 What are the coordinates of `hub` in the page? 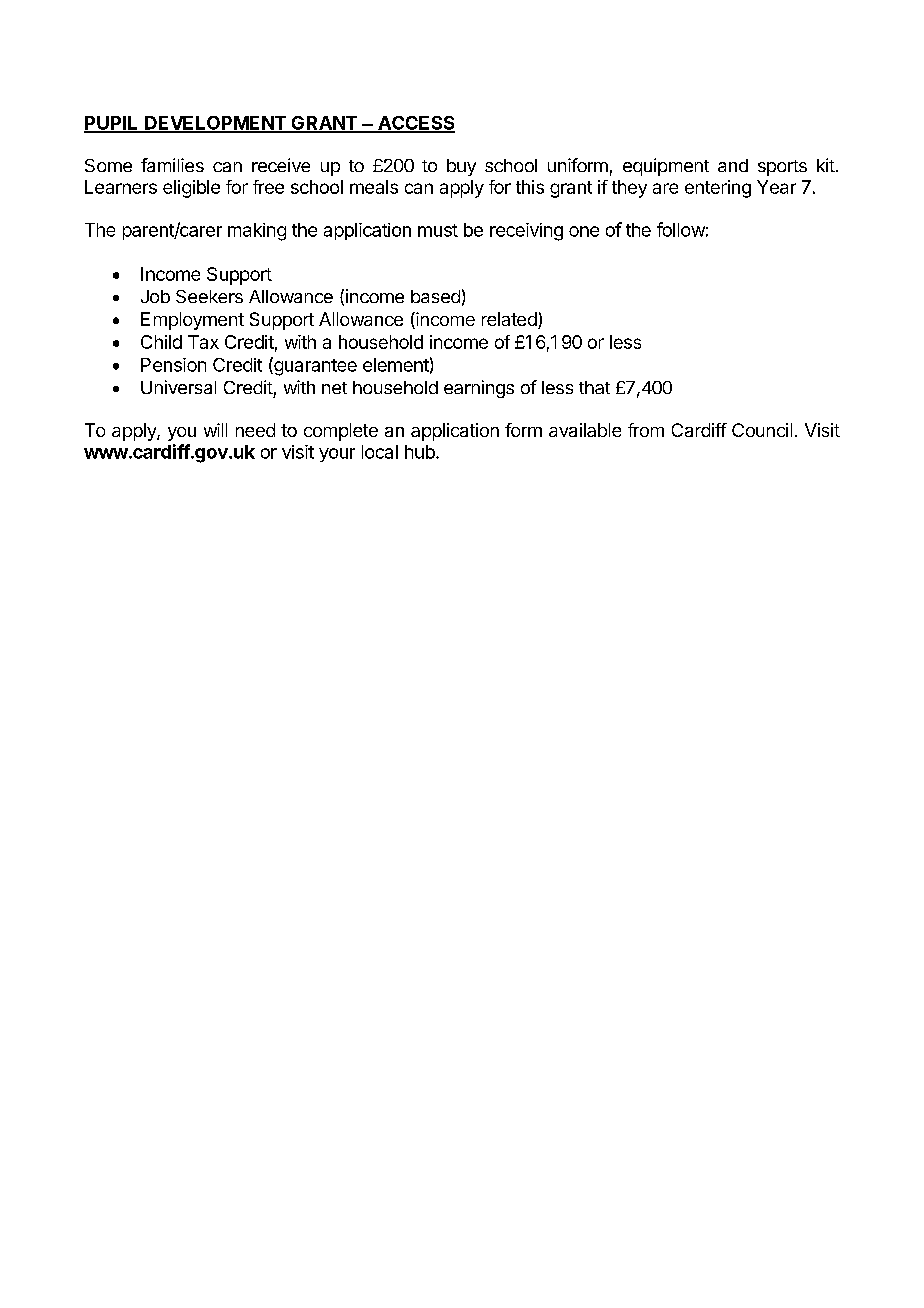 It's located at (421, 452).
